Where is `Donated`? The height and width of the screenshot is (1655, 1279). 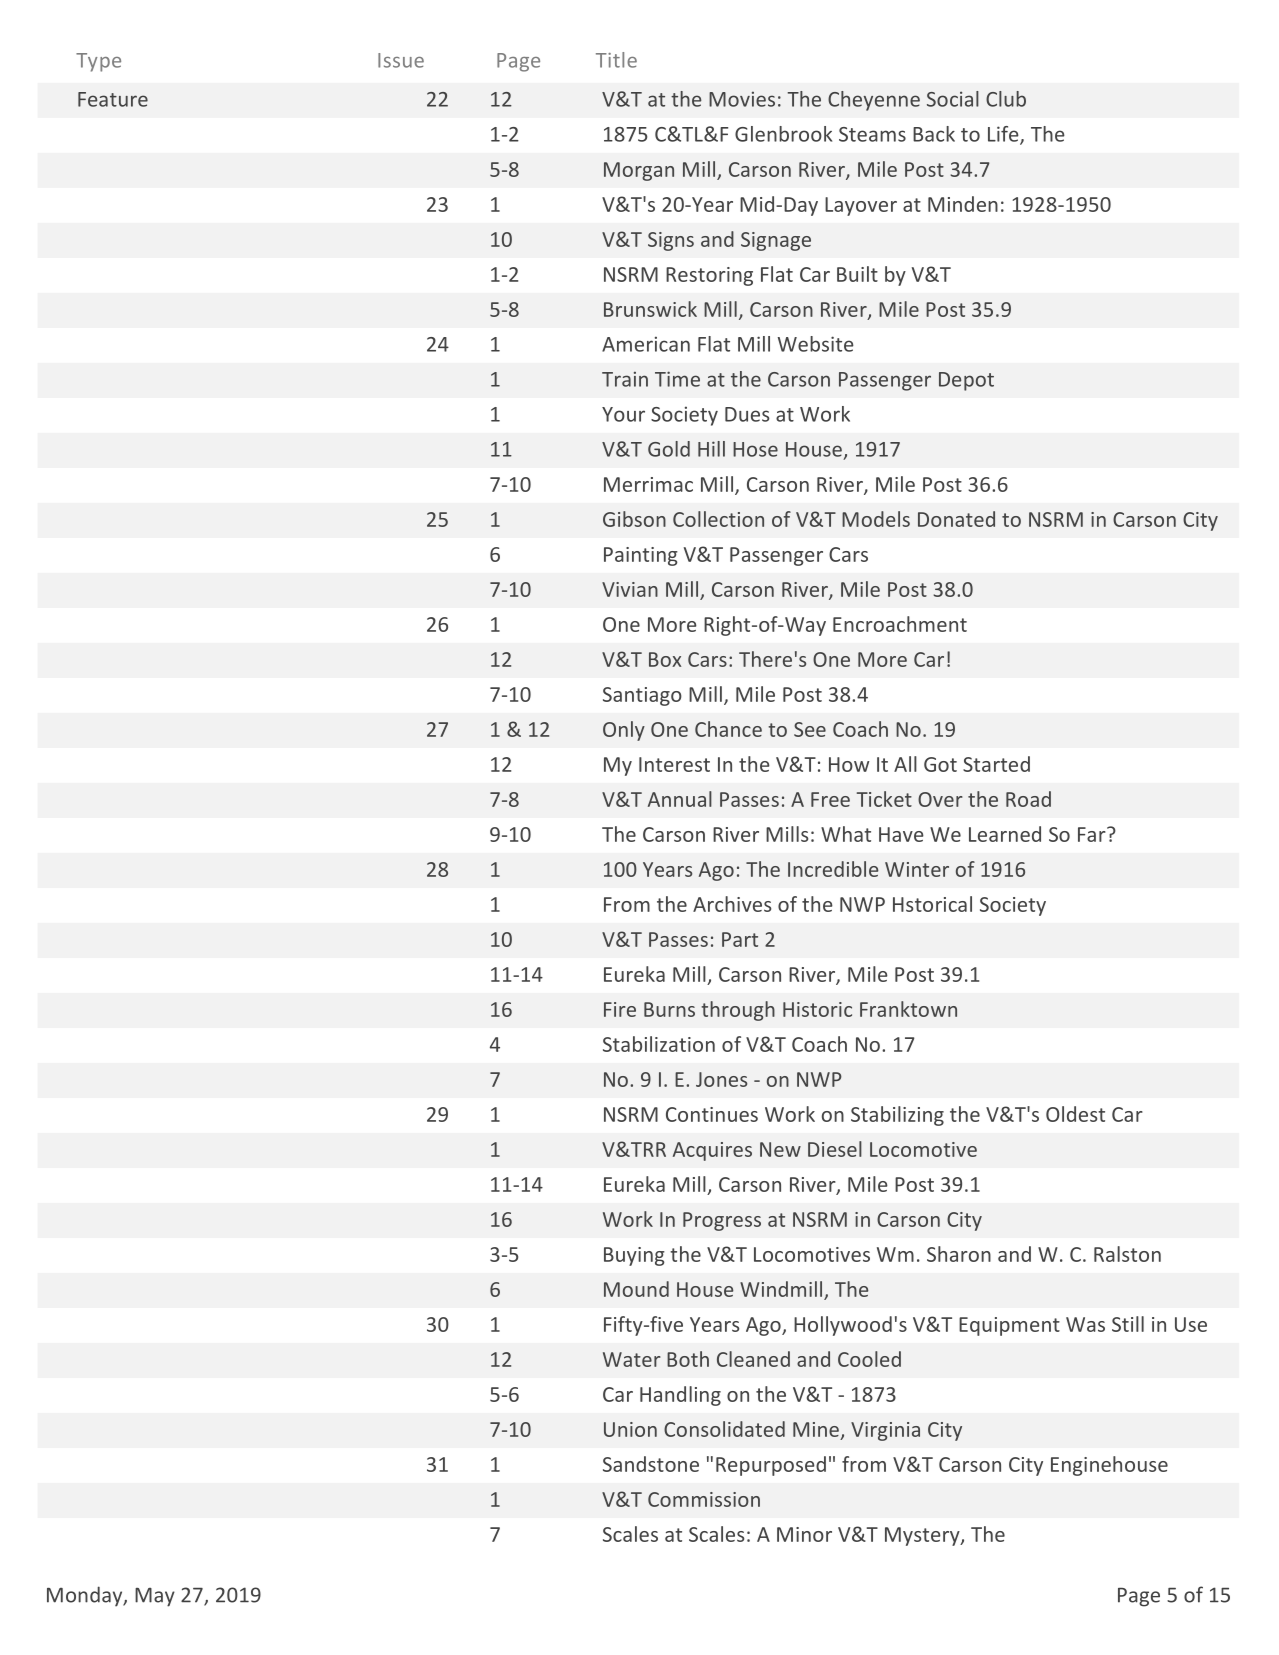 Donated is located at coordinates (956, 519).
